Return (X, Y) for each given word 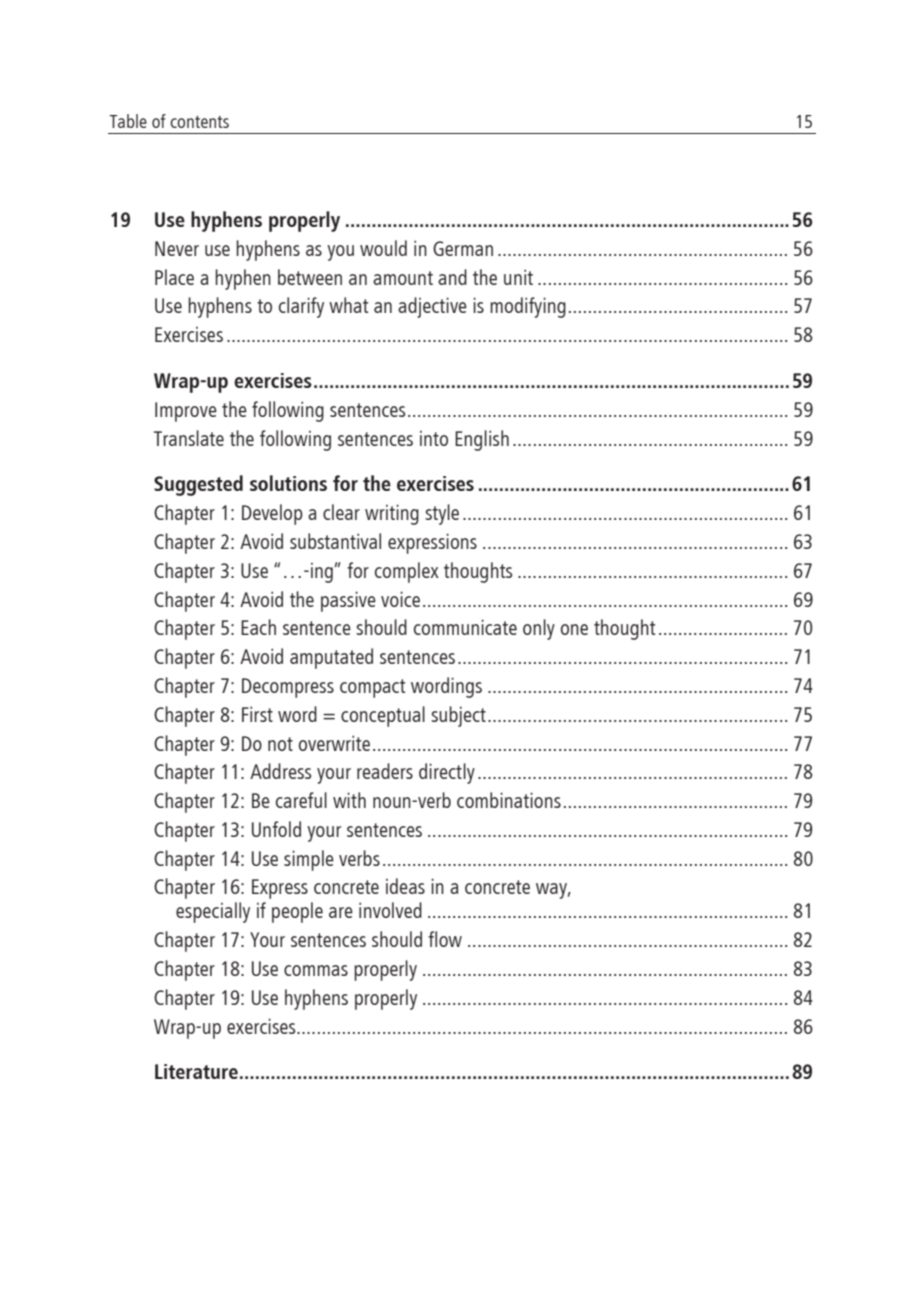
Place (174, 277)
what (348, 305)
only (539, 629)
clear (341, 512)
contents (199, 122)
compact (372, 688)
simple (309, 860)
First (257, 714)
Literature (196, 1071)
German (463, 248)
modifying (528, 307)
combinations (509, 800)
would (383, 248)
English (482, 440)
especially (213, 912)
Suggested (198, 485)
